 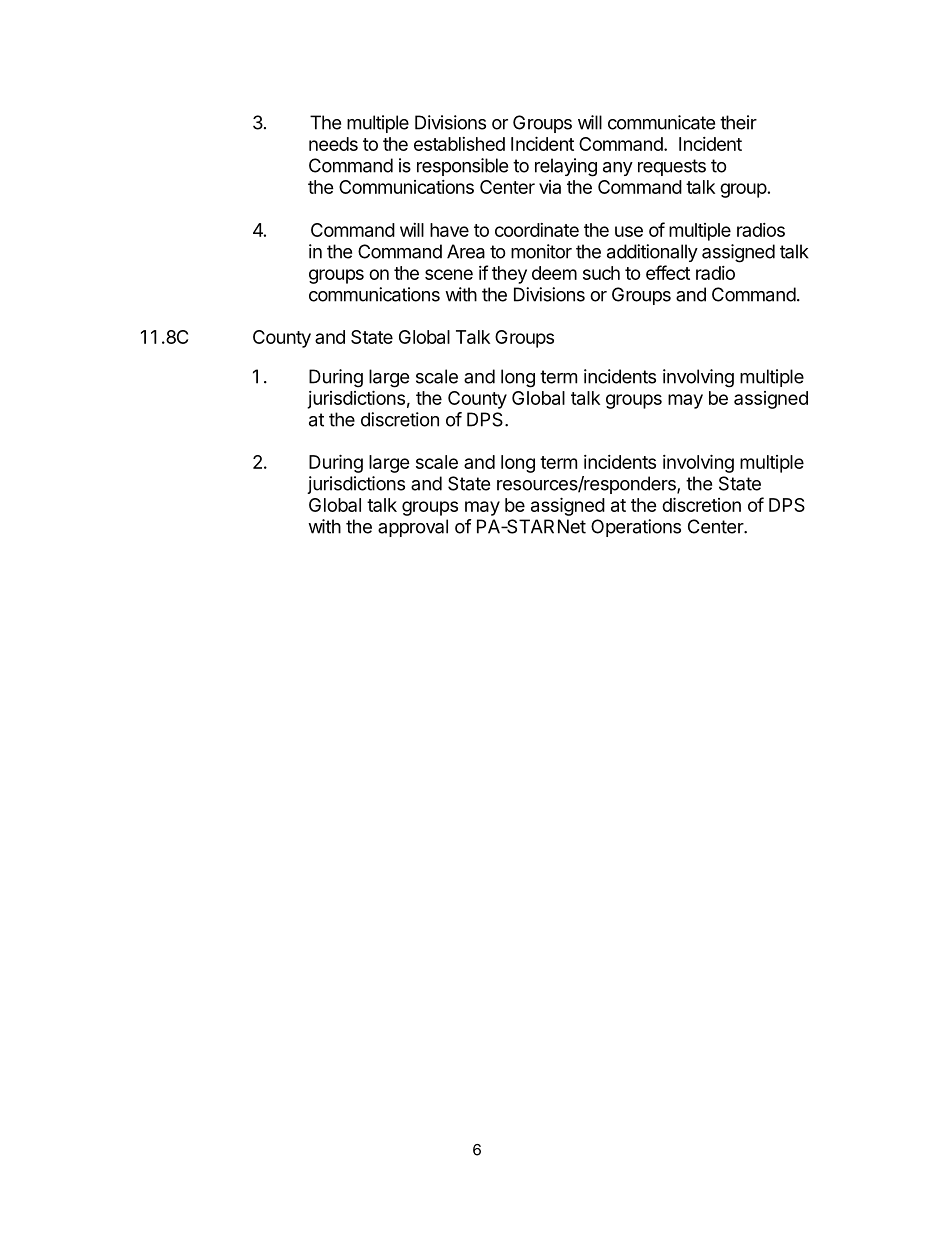 What do you see at coordinates (509, 275) in the screenshot?
I see `they` at bounding box center [509, 275].
